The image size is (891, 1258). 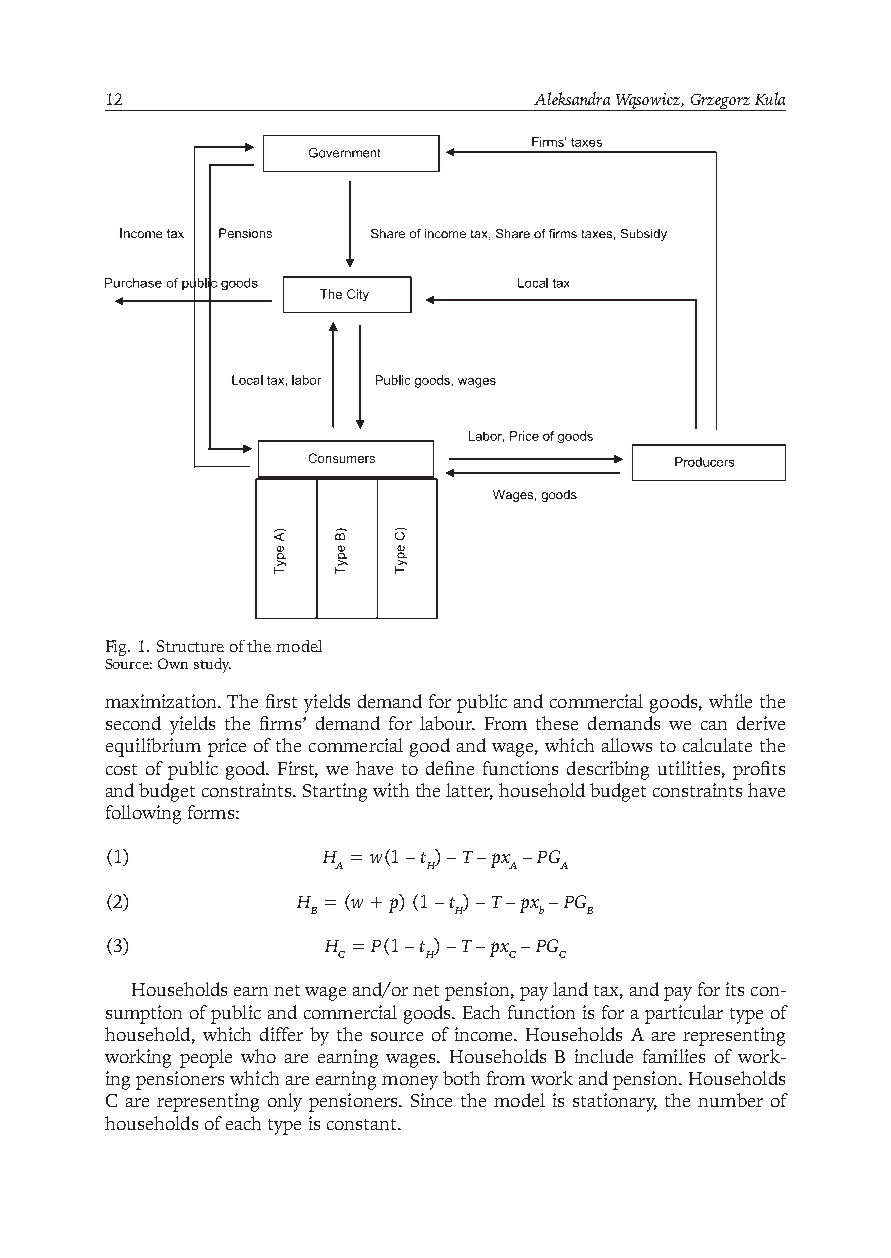 What do you see at coordinates (431, 1100) in the screenshot?
I see `Since` at bounding box center [431, 1100].
